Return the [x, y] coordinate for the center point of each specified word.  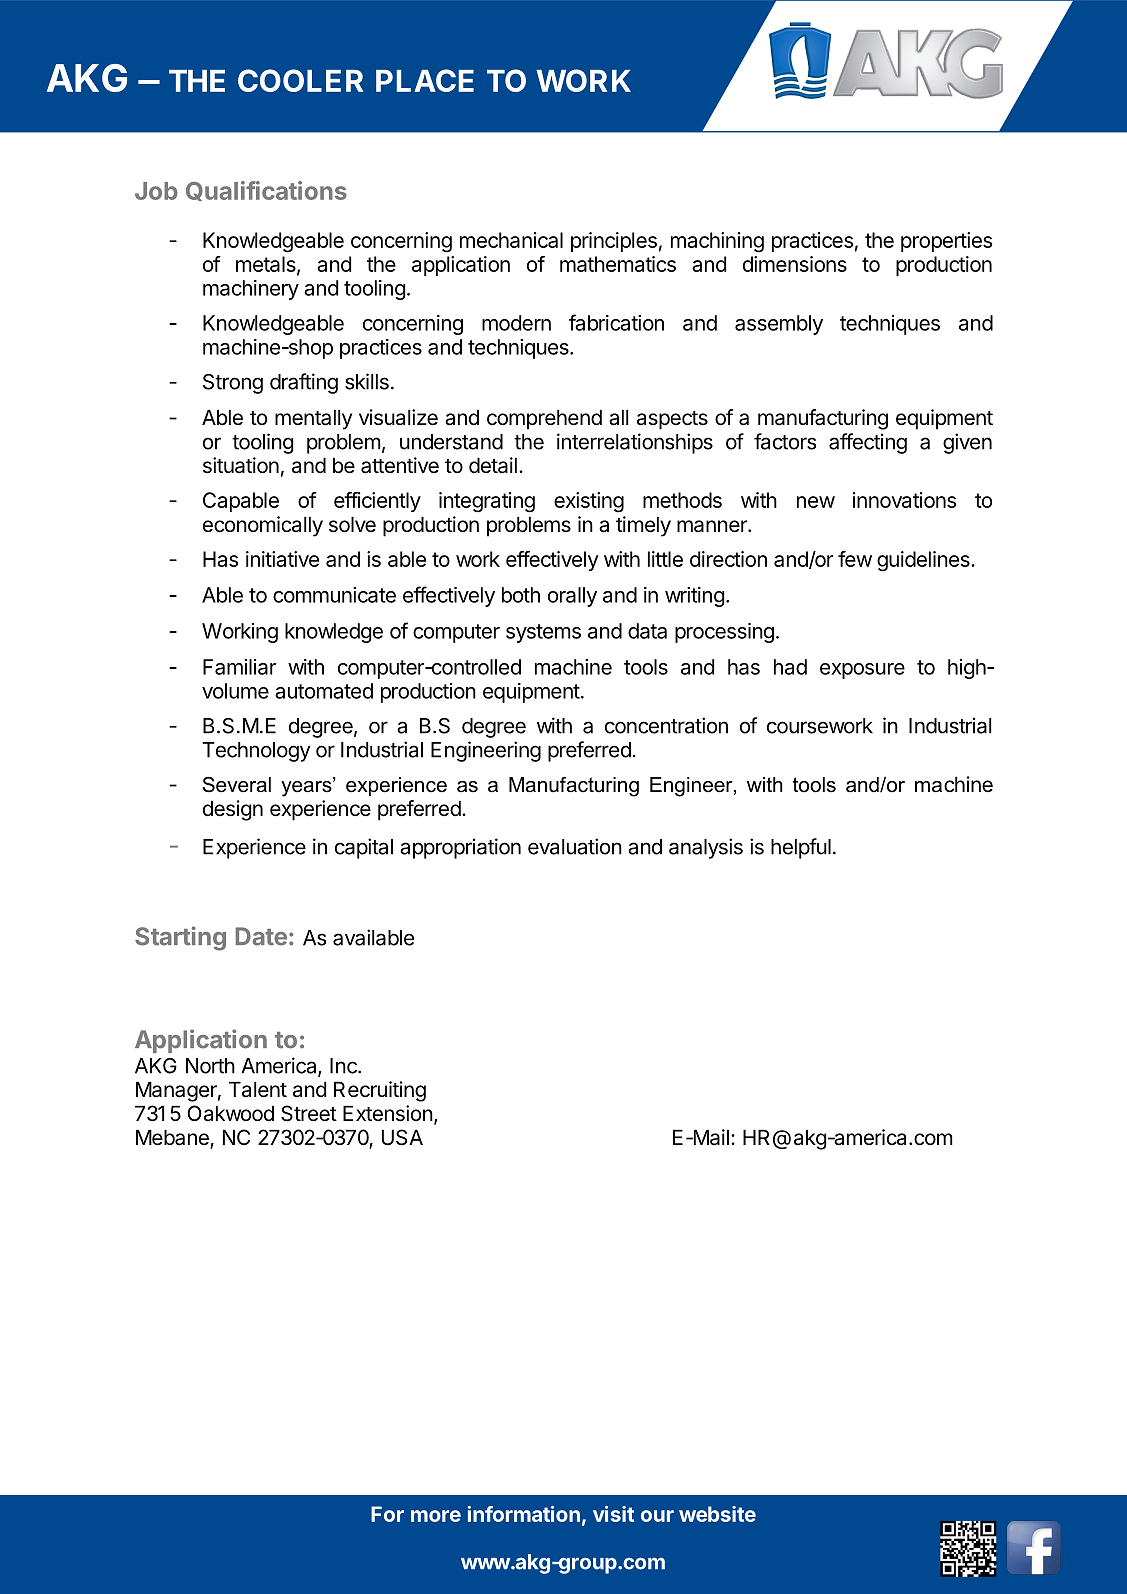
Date [261, 936]
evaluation [575, 846]
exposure [862, 671]
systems [543, 633]
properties [947, 242]
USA [402, 1137]
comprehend [544, 419]
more [436, 1516]
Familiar [239, 667]
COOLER [300, 80]
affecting [868, 443]
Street [309, 1113]
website [717, 1514]
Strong [233, 384]
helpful [801, 848]
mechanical [511, 240]
